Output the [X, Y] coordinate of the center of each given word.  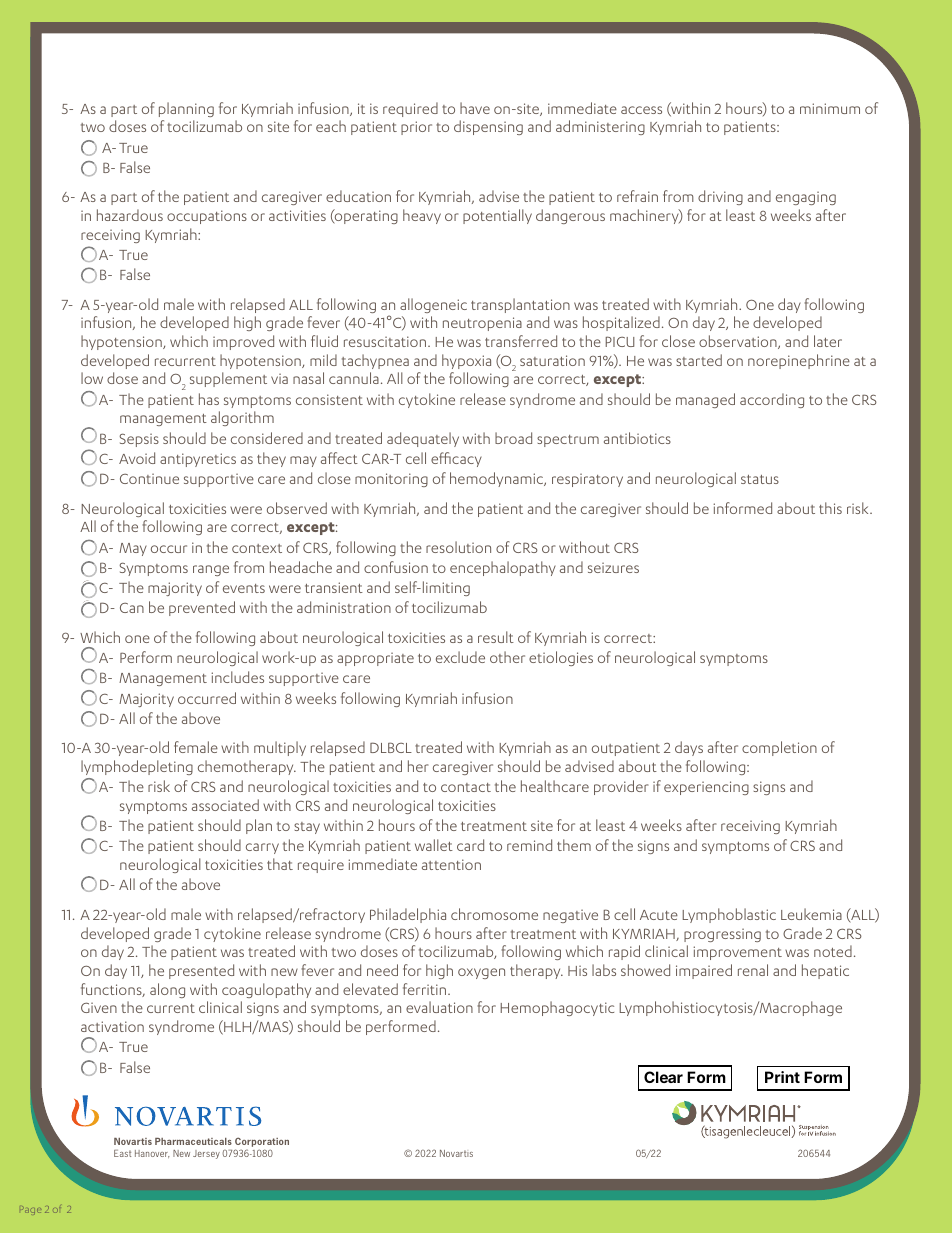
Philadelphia [408, 915]
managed [705, 400]
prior [416, 128]
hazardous [130, 215]
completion [779, 748]
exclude [460, 657]
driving [720, 197]
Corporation [262, 1142]
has [209, 399]
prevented [202, 608]
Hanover [152, 1154]
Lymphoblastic [729, 915]
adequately [423, 439]
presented [201, 971]
